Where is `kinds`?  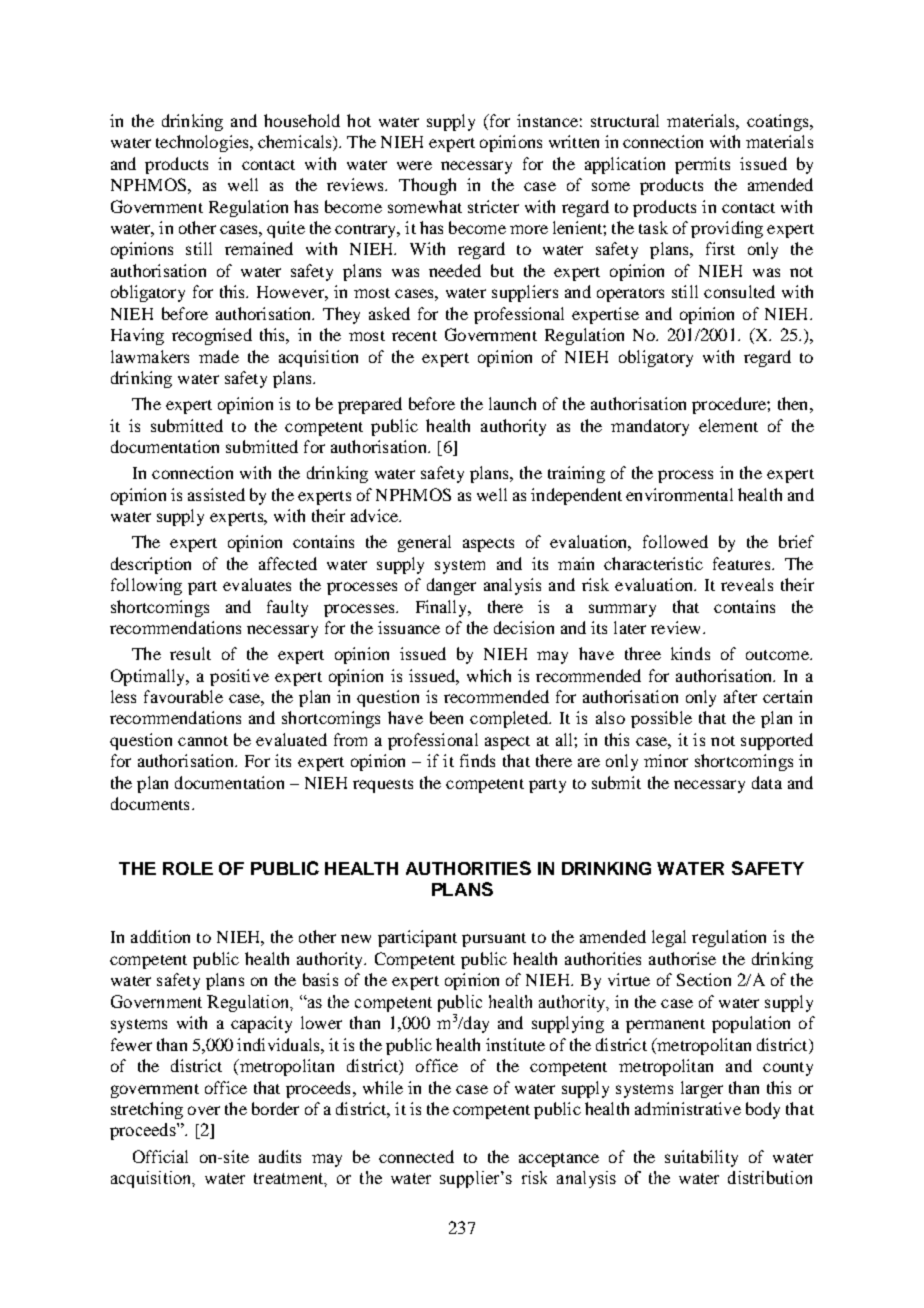
kinds is located at coordinates (690, 653).
